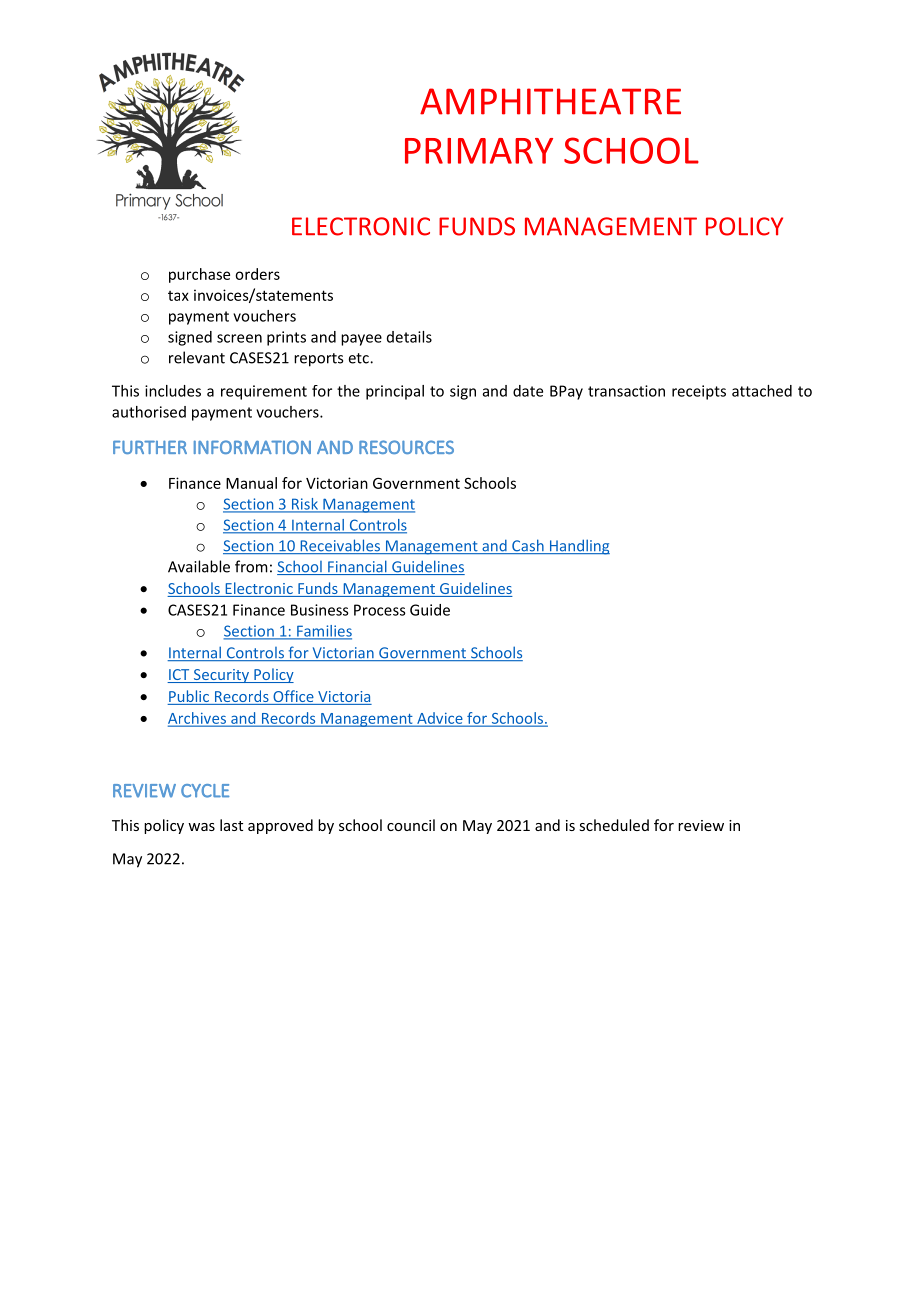  I want to click on details, so click(409, 337).
